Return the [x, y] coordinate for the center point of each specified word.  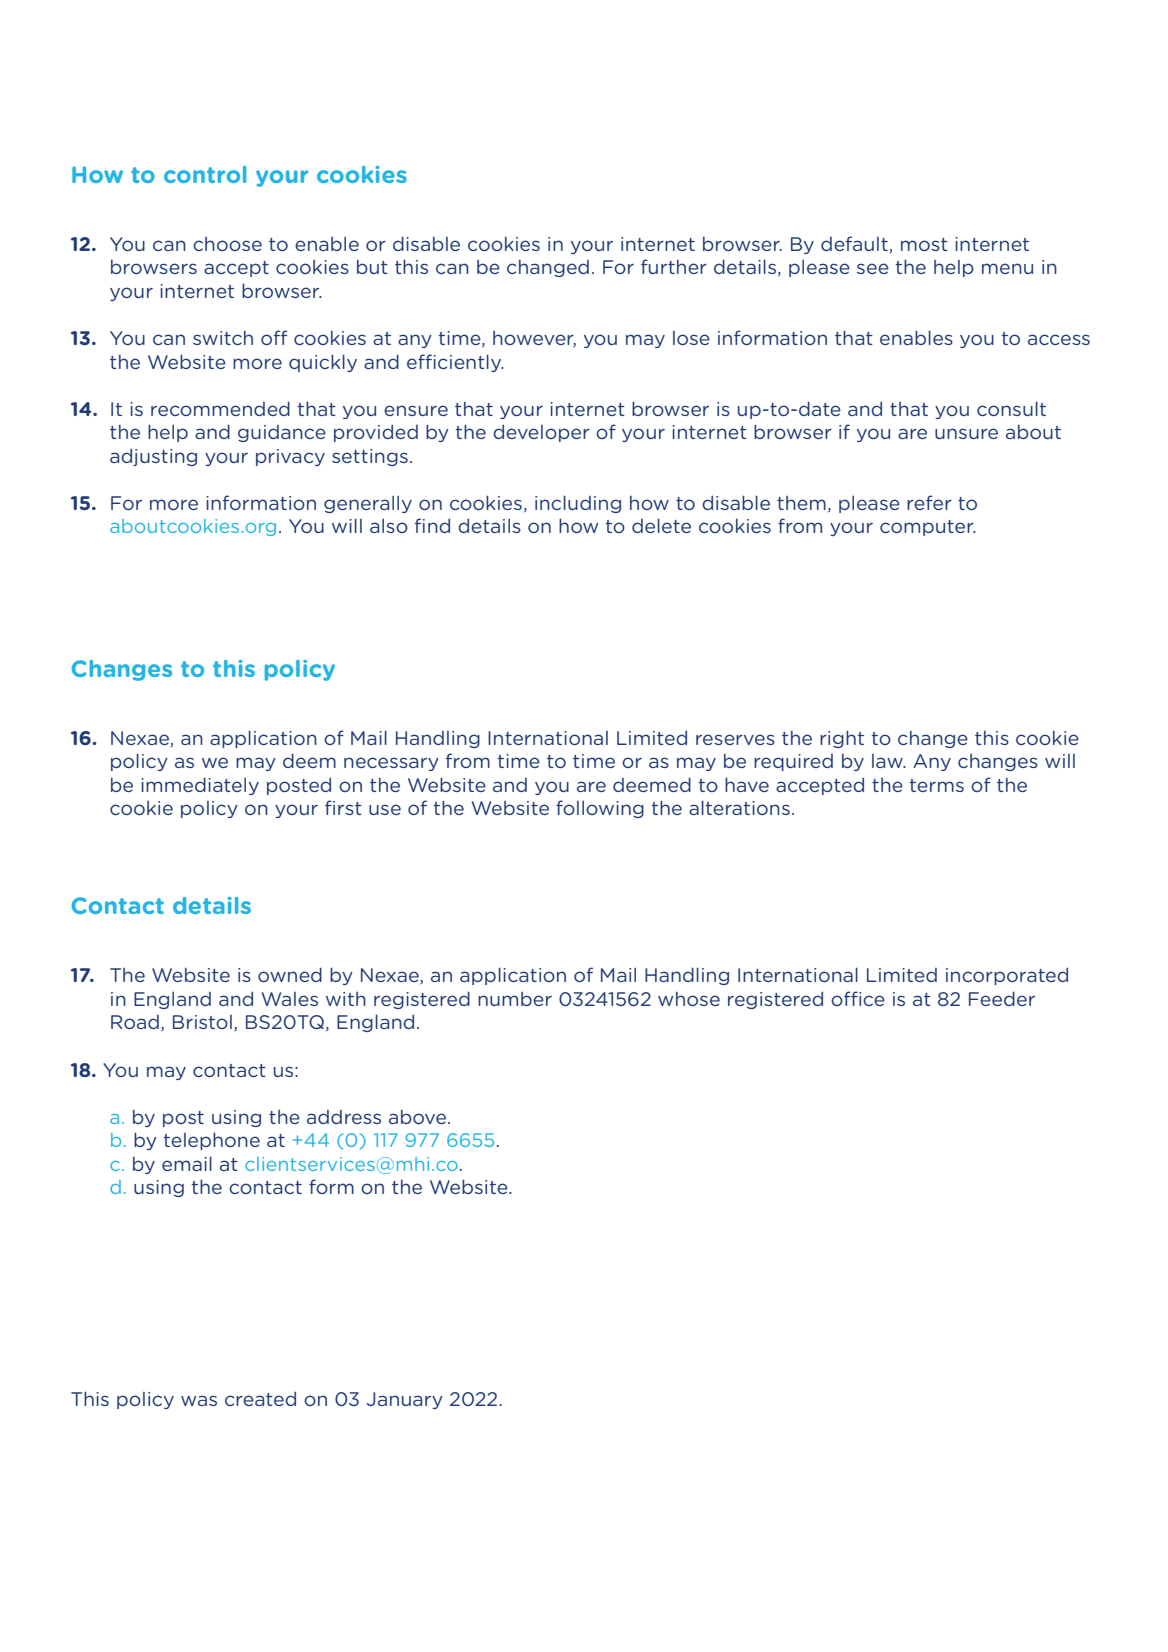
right [842, 739]
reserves [735, 739]
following [600, 809]
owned [290, 974]
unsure [966, 433]
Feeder [1002, 998]
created [260, 1398]
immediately [200, 786]
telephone [211, 1141]
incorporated [1007, 976]
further [674, 266]
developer [541, 433]
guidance [282, 433]
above [419, 1116]
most [924, 244]
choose [227, 244]
